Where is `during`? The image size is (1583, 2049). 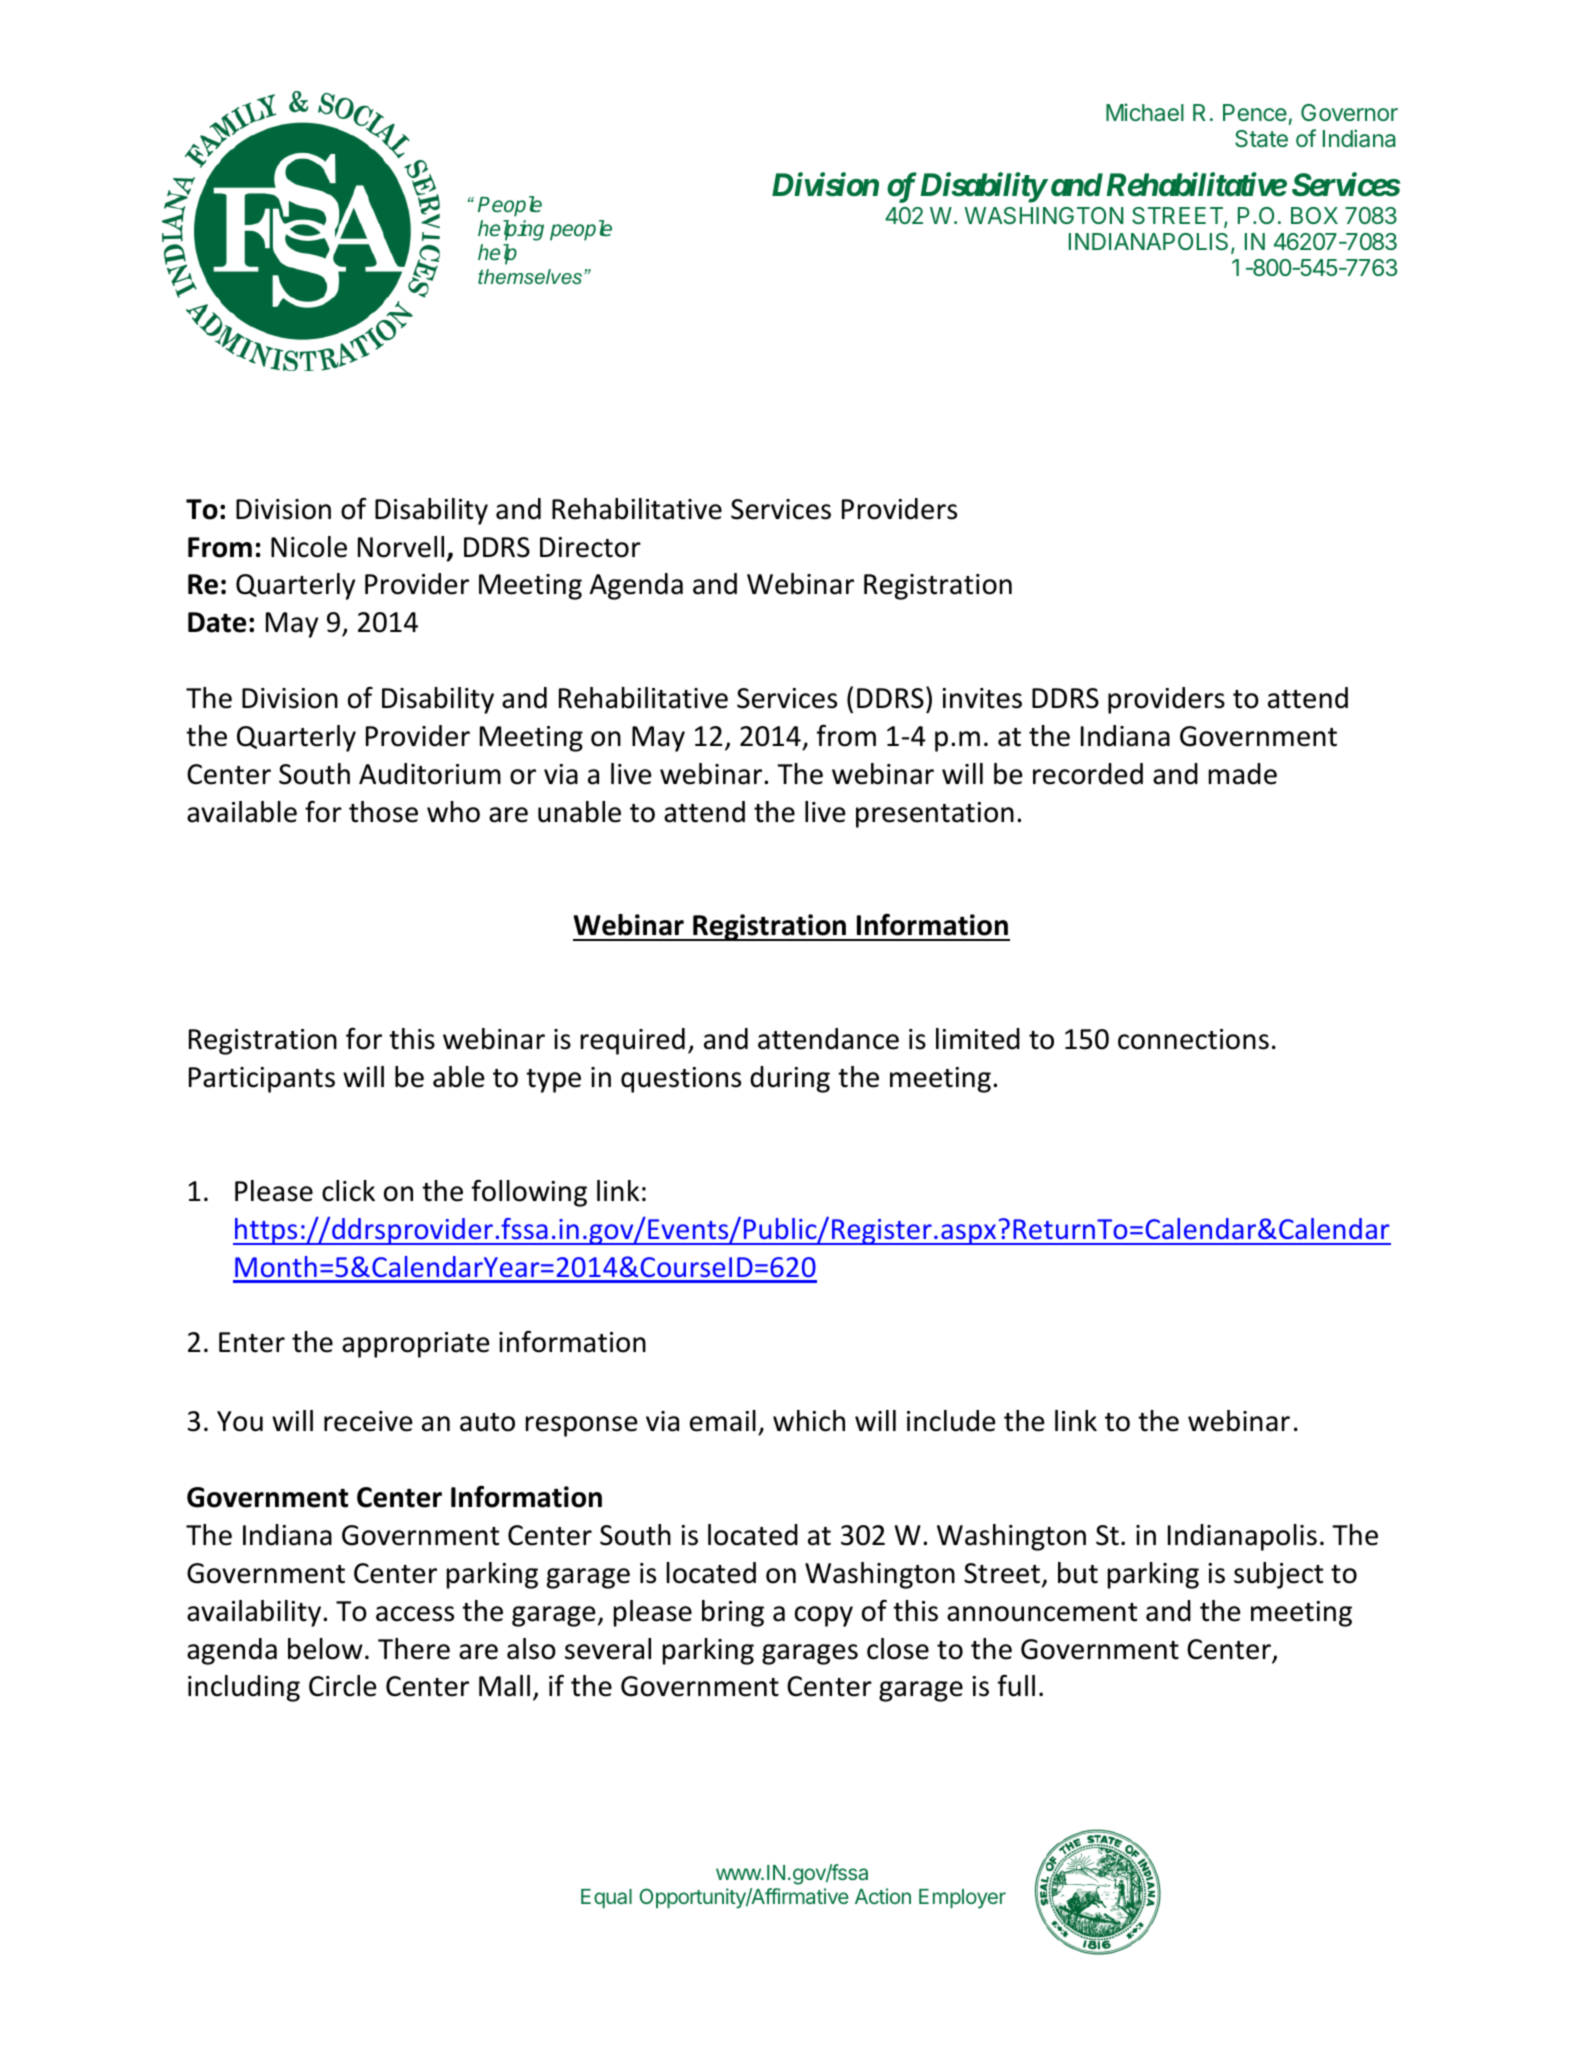
during is located at coordinates (790, 1079).
